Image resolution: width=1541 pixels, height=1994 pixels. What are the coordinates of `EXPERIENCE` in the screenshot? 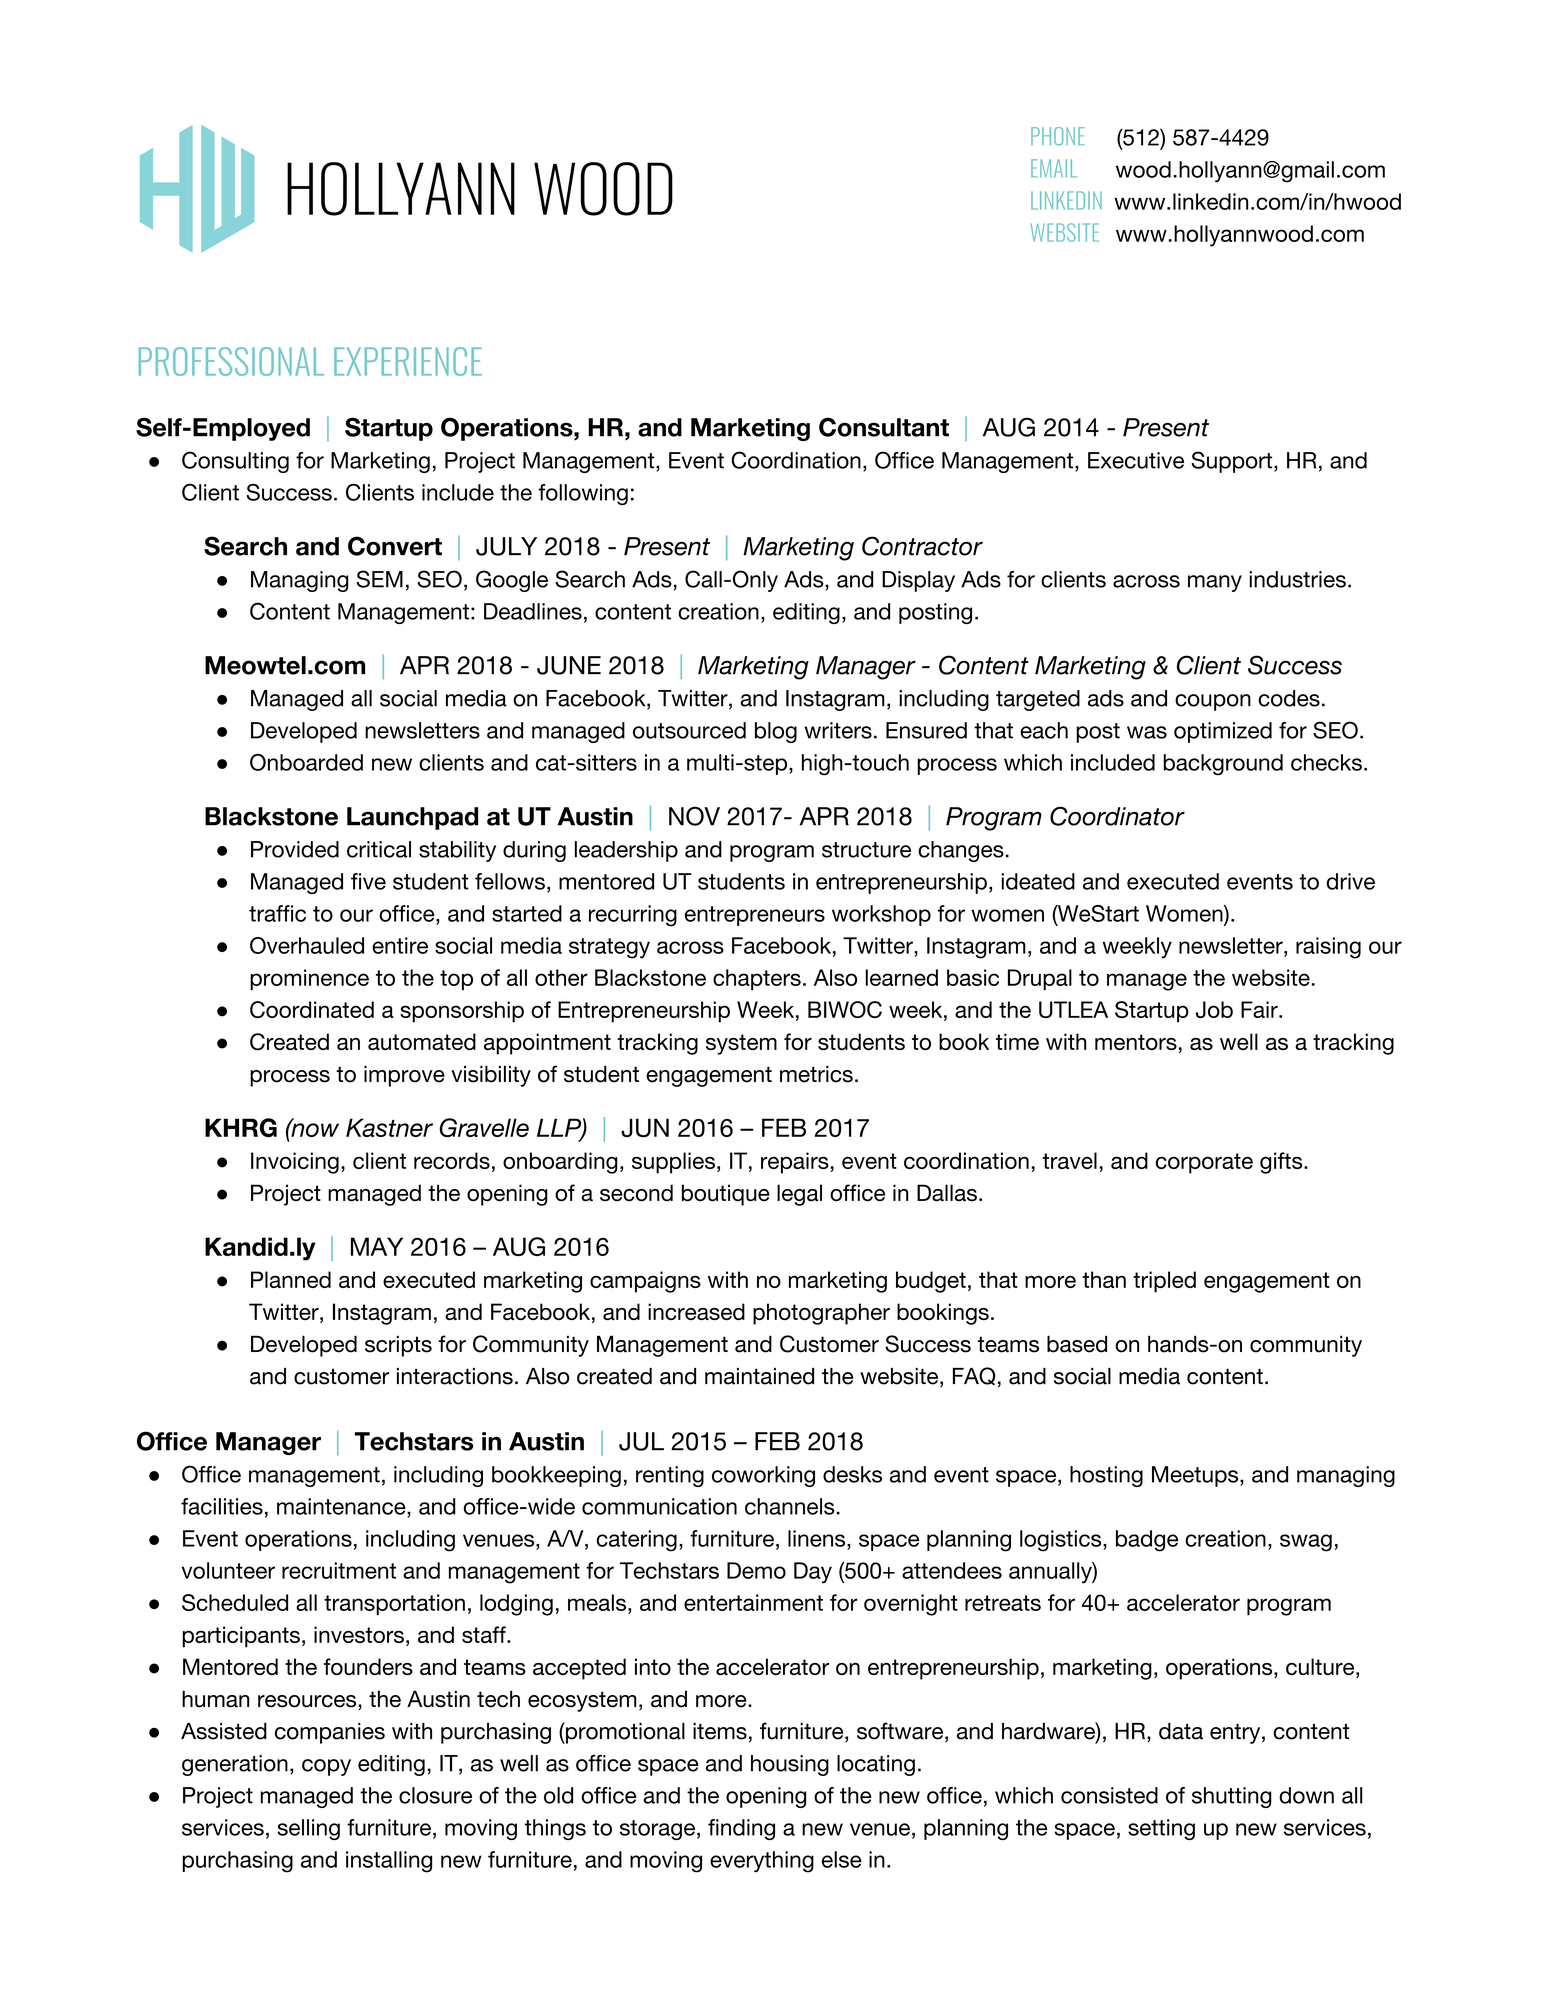 It's located at (408, 361).
